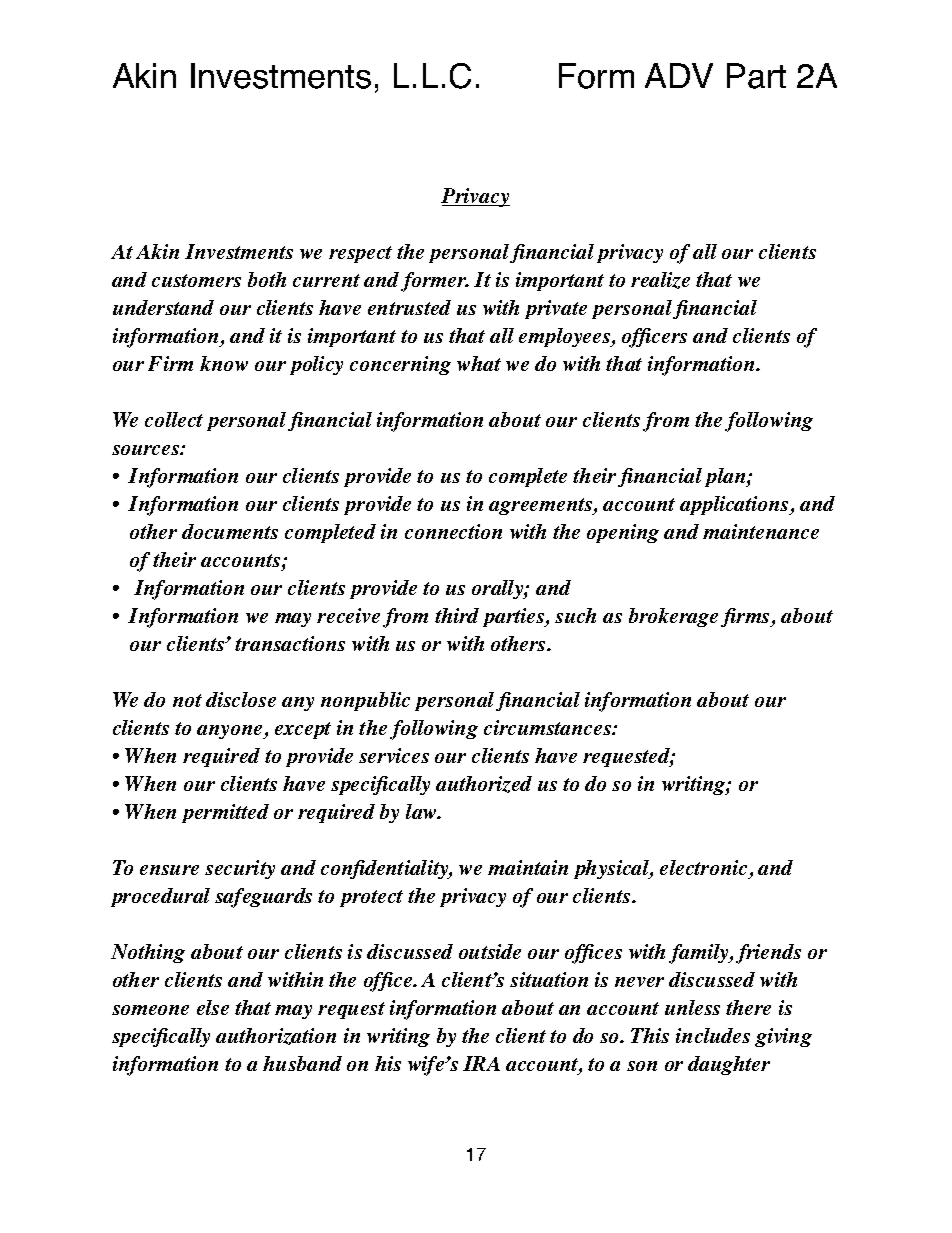 The height and width of the screenshot is (1233, 952). Describe the element at coordinates (230, 531) in the screenshot. I see `documents` at that location.
